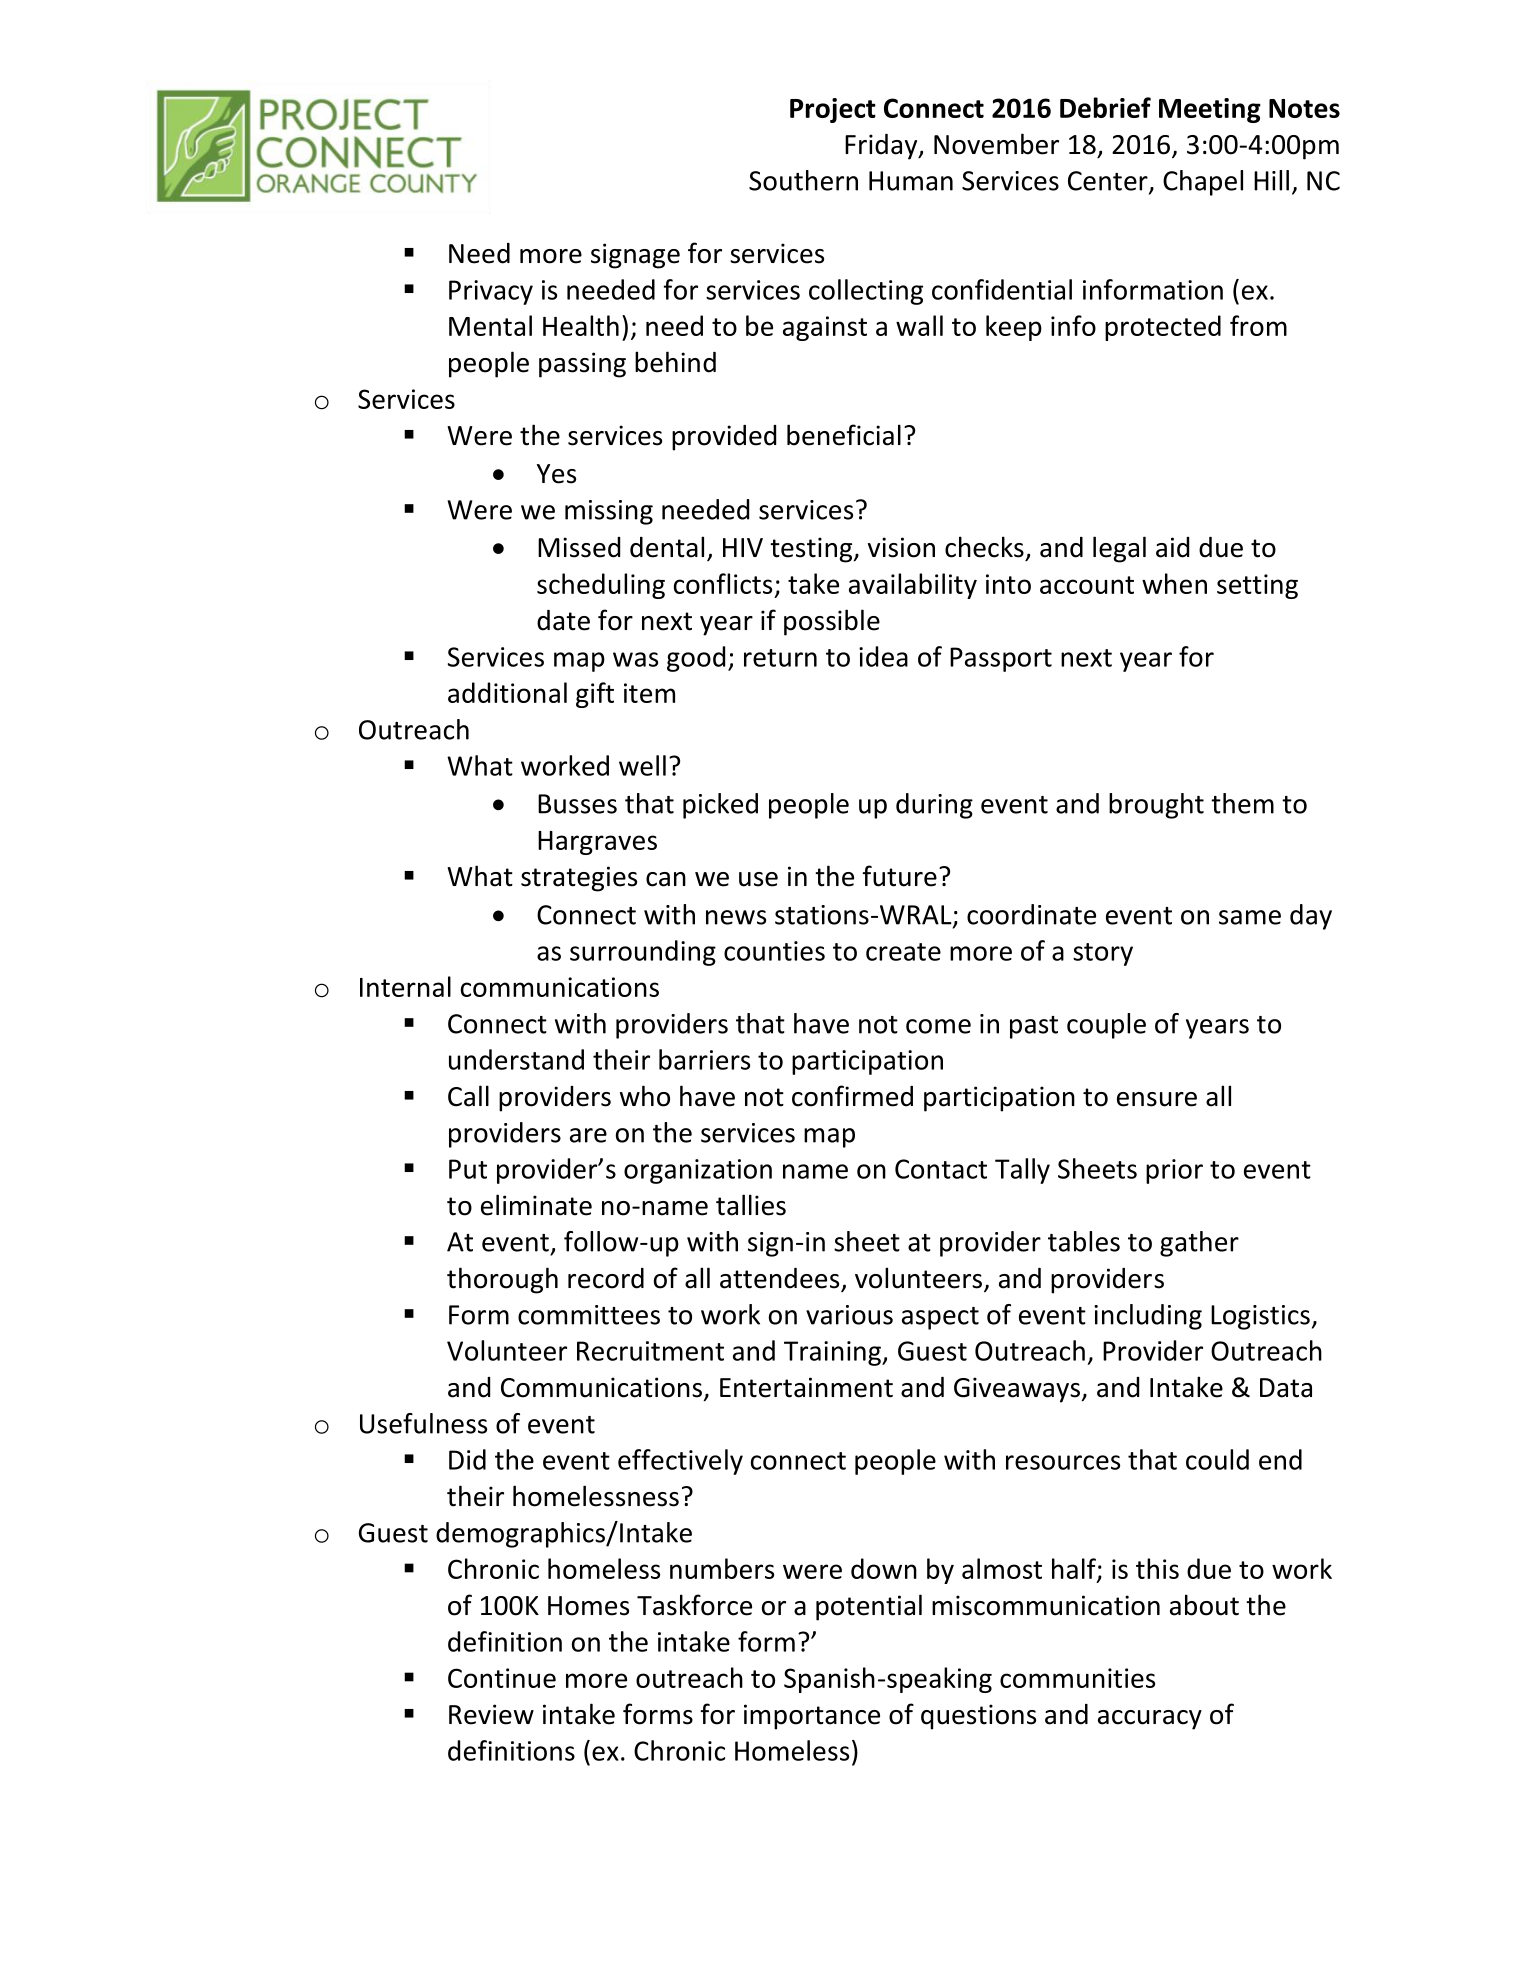 This screenshot has height=1966, width=1519. I want to click on accuracy, so click(1150, 1720).
